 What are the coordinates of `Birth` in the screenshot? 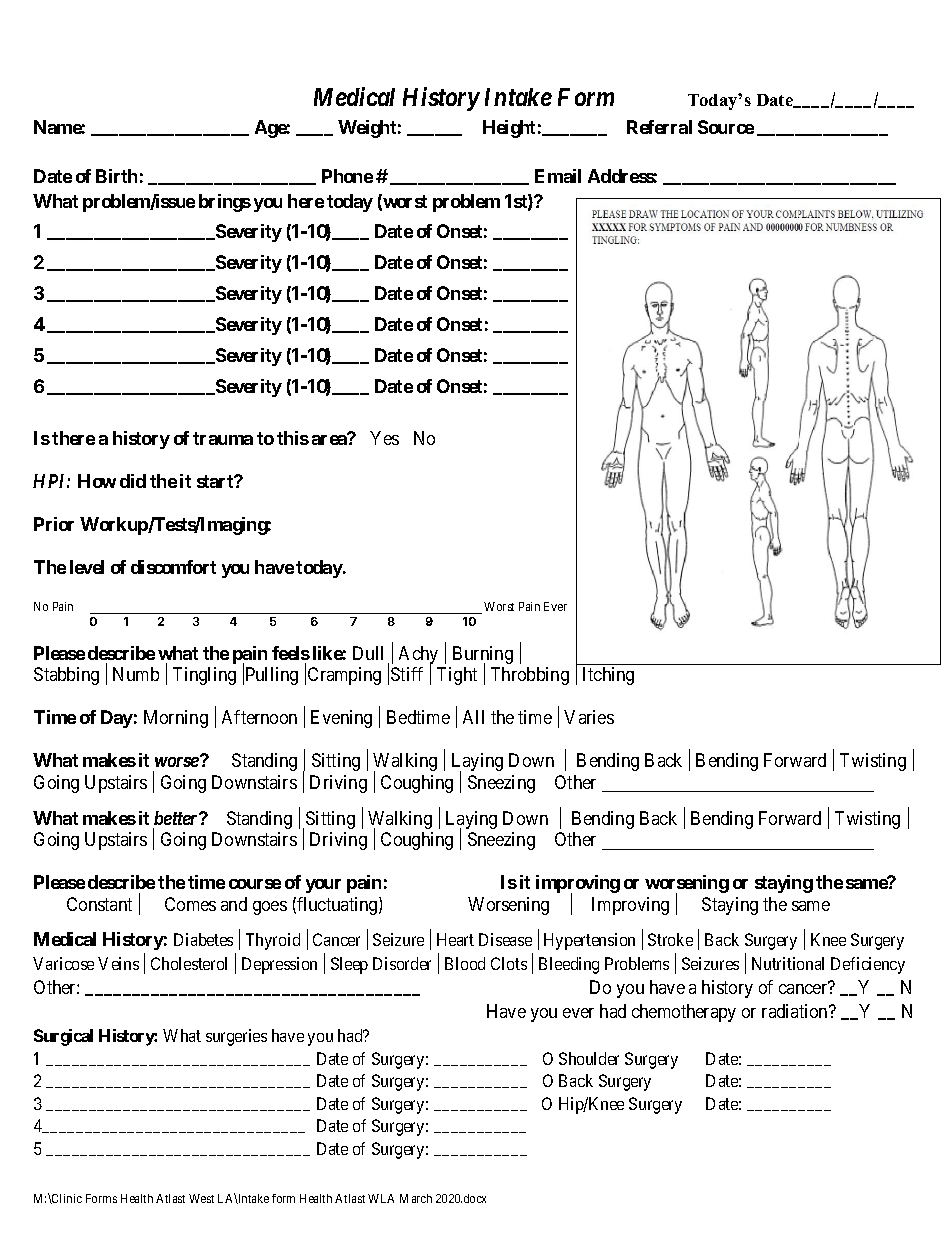 It's located at (116, 176).
